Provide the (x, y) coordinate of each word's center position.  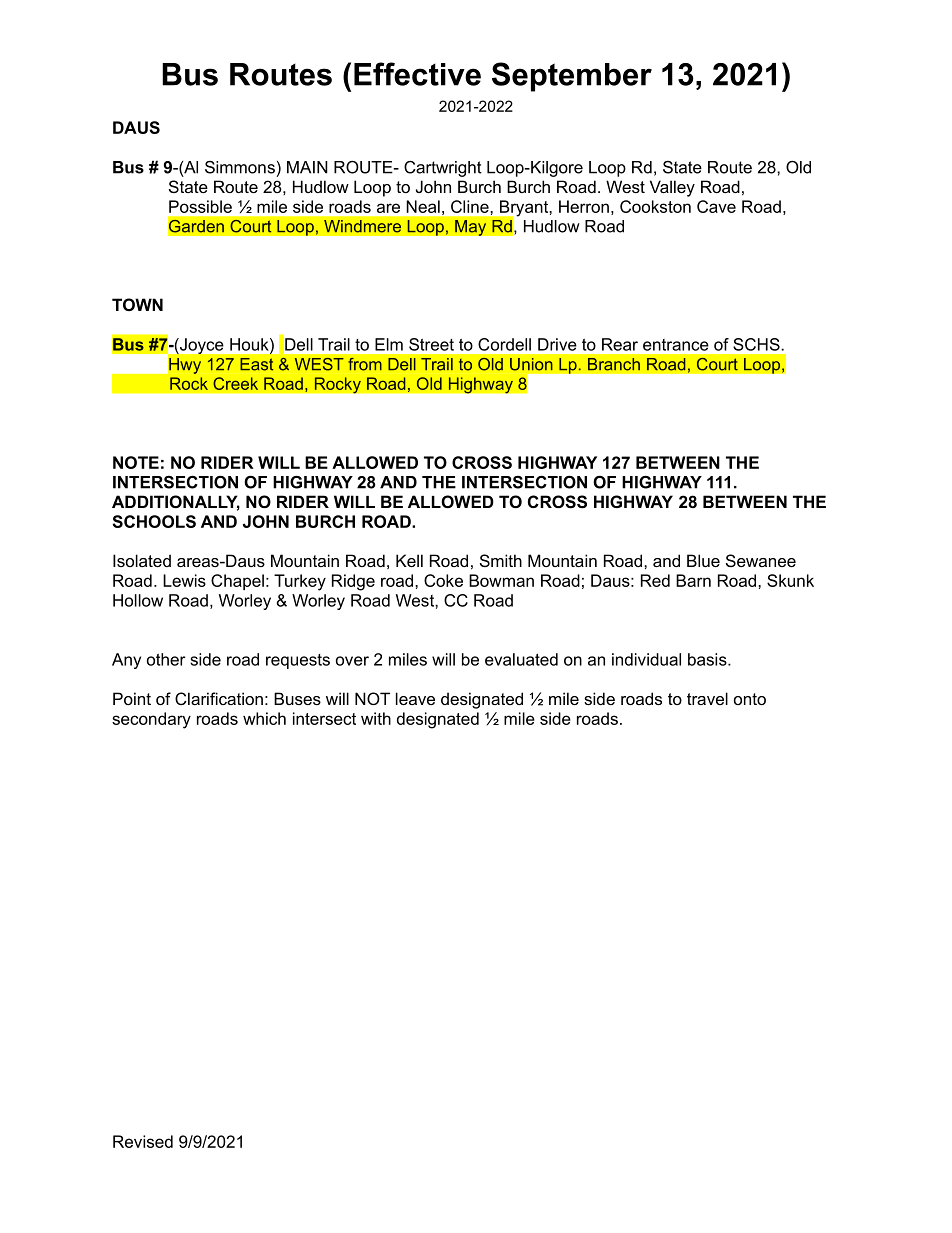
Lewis (184, 580)
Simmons (240, 167)
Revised (143, 1141)
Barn (693, 580)
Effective (417, 74)
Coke (443, 580)
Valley (672, 188)
